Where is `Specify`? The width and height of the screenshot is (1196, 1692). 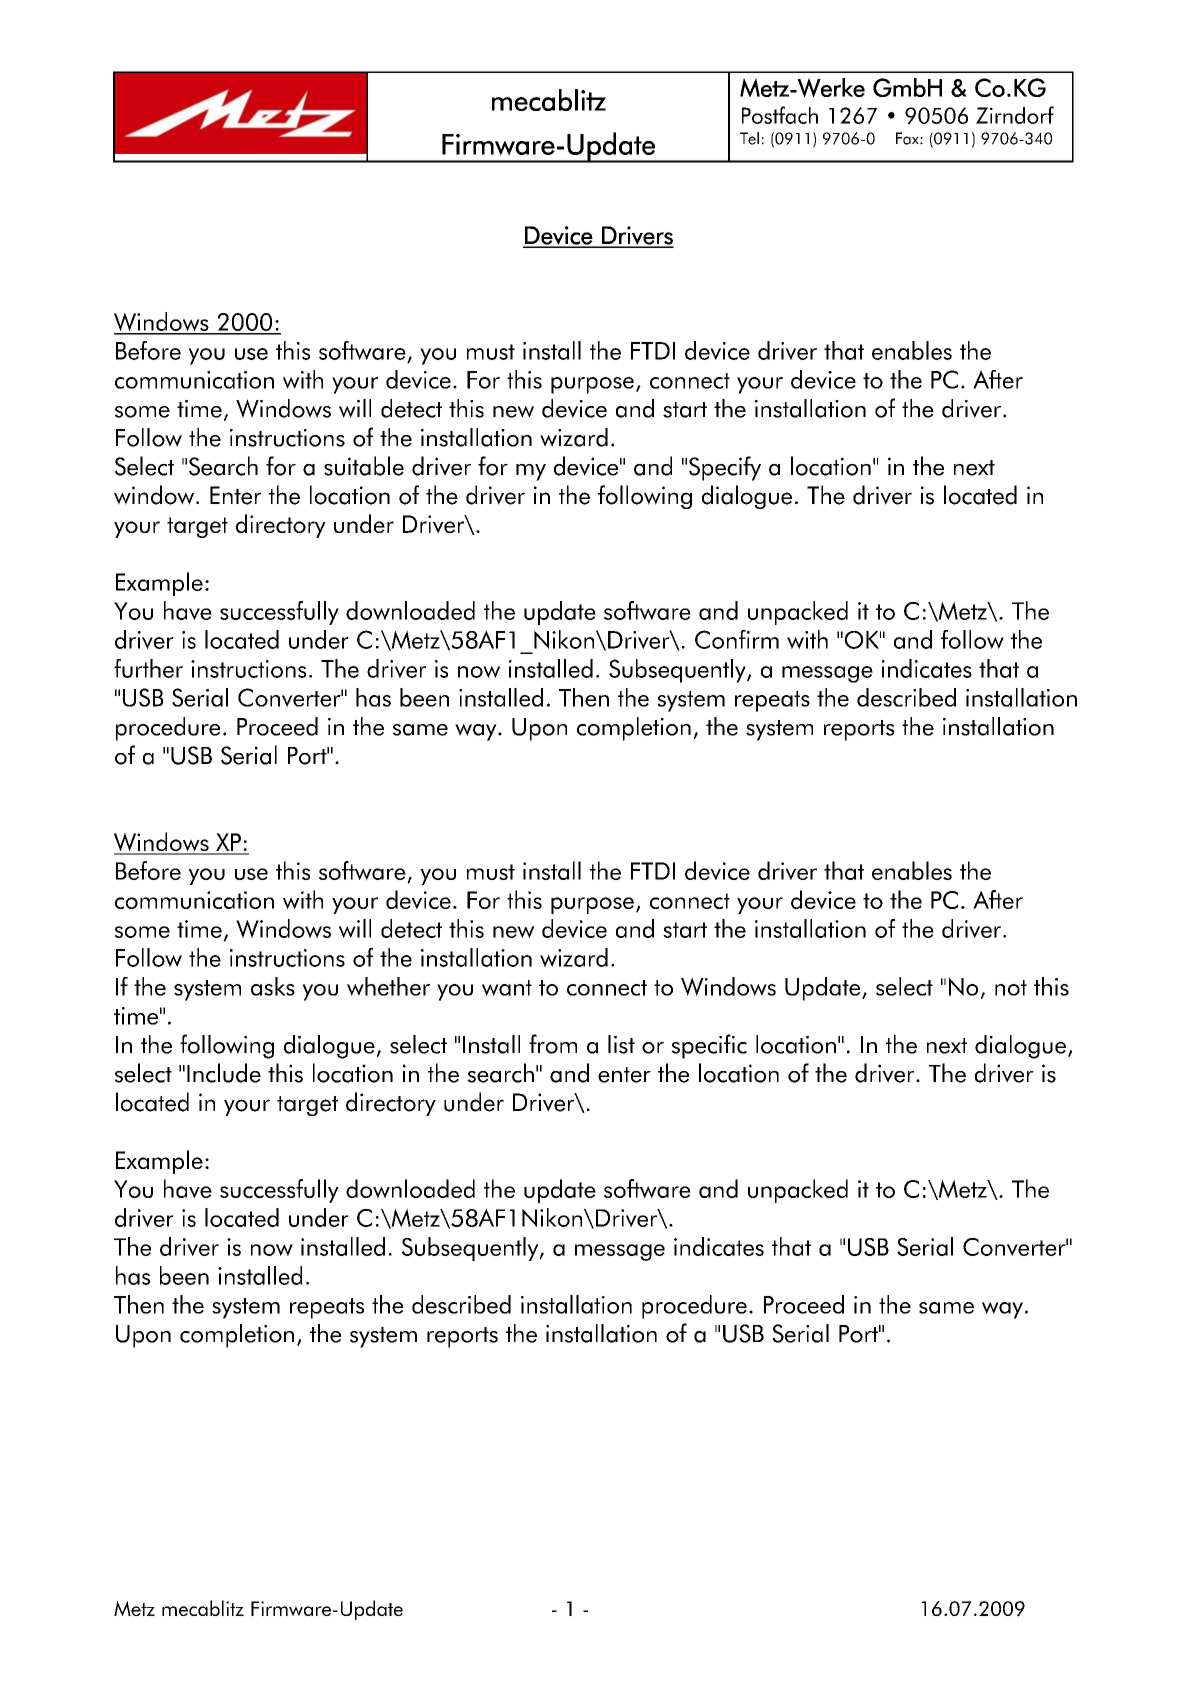
Specify is located at coordinates (725, 468).
